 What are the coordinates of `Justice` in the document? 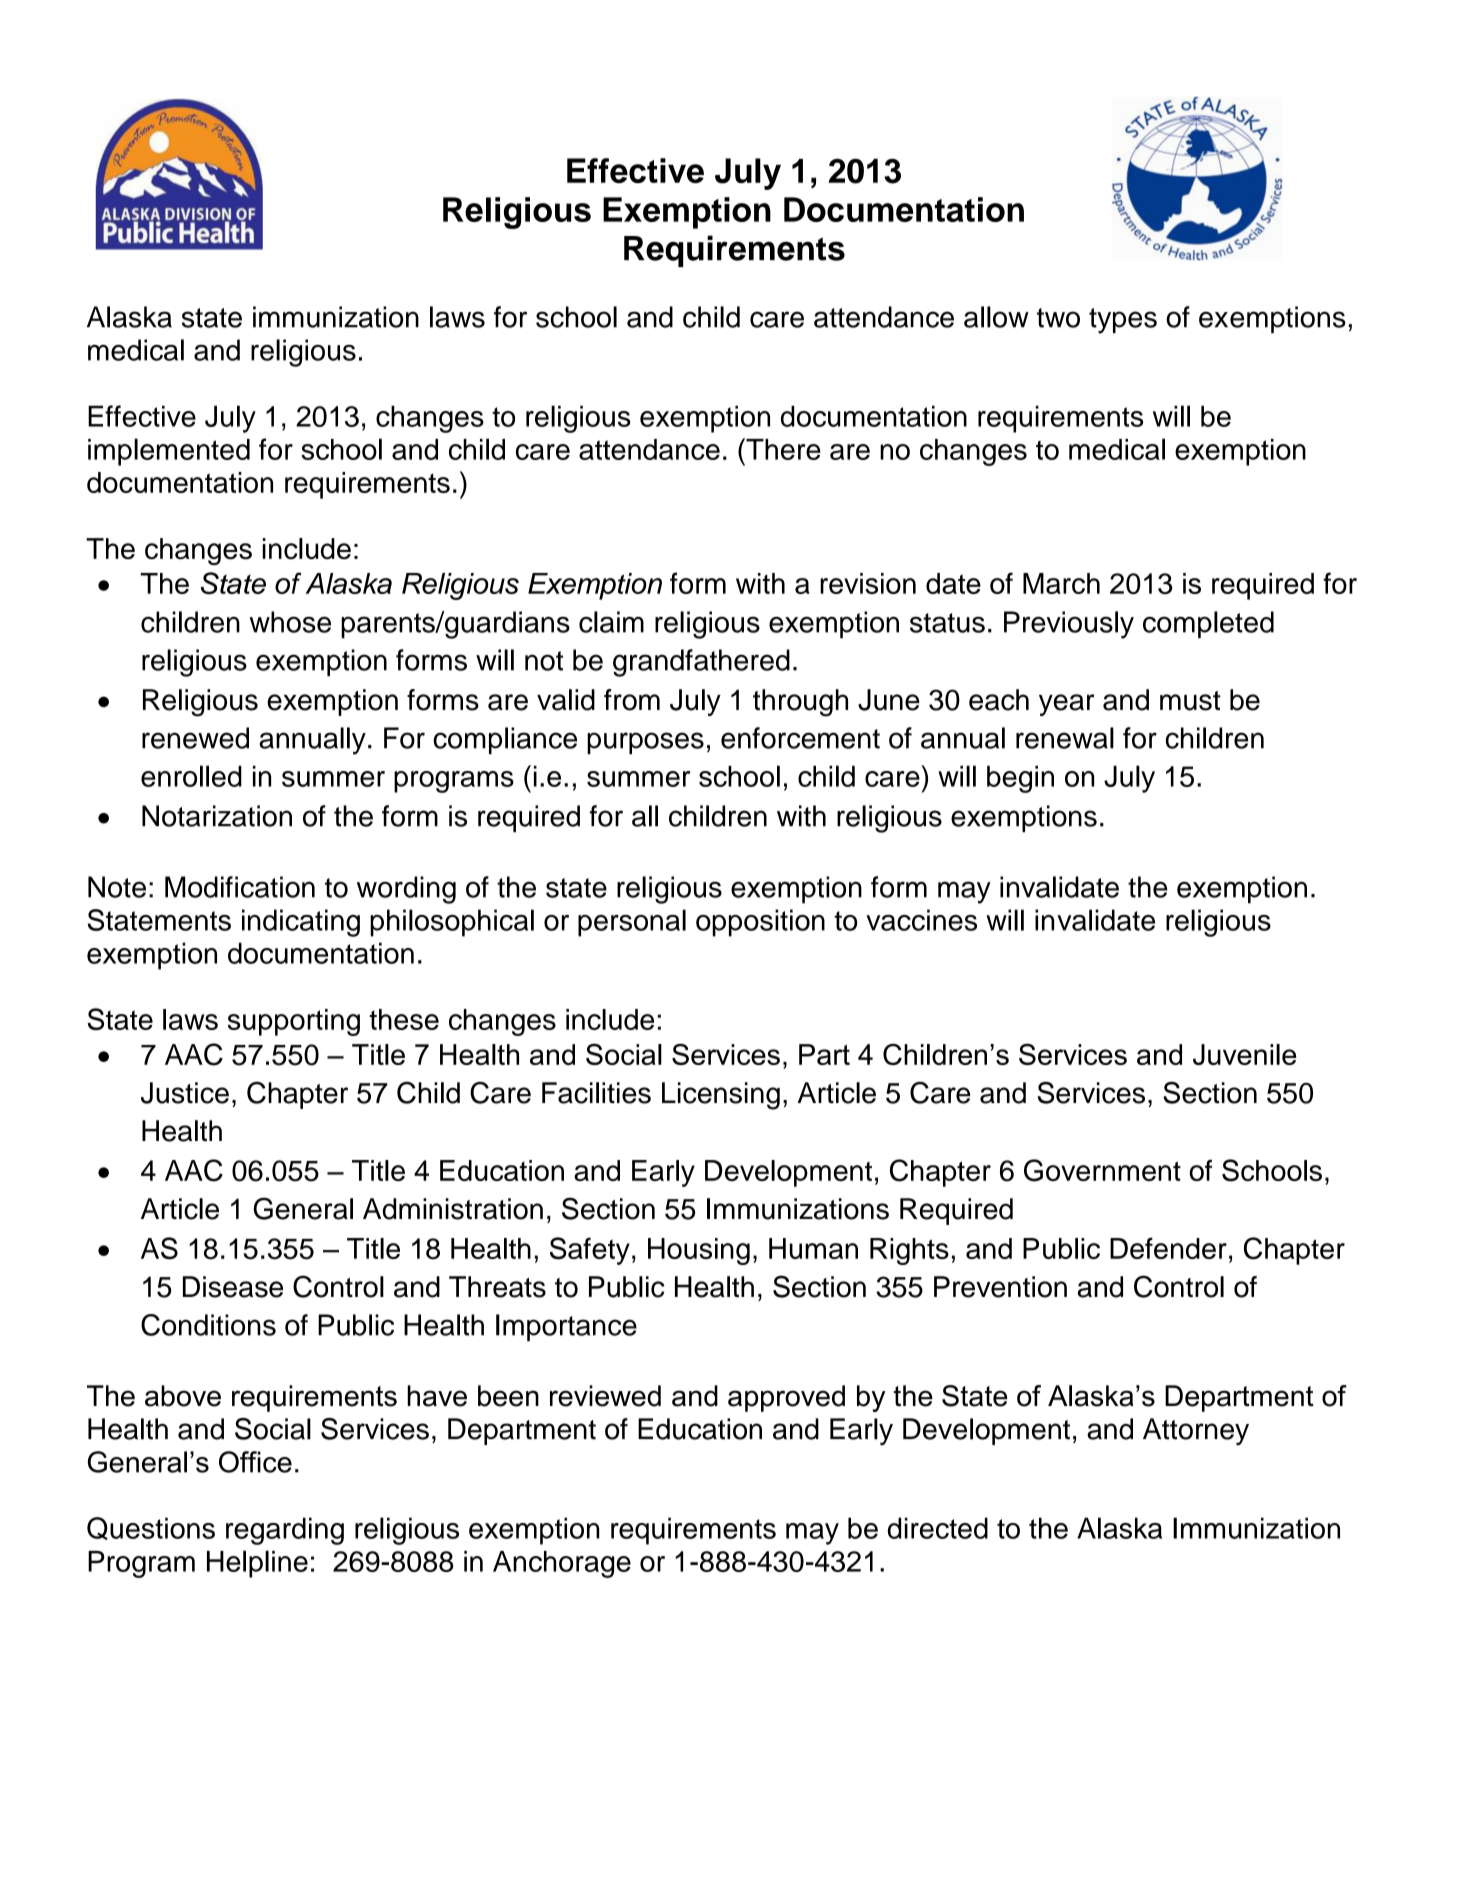 It's located at (185, 1093).
